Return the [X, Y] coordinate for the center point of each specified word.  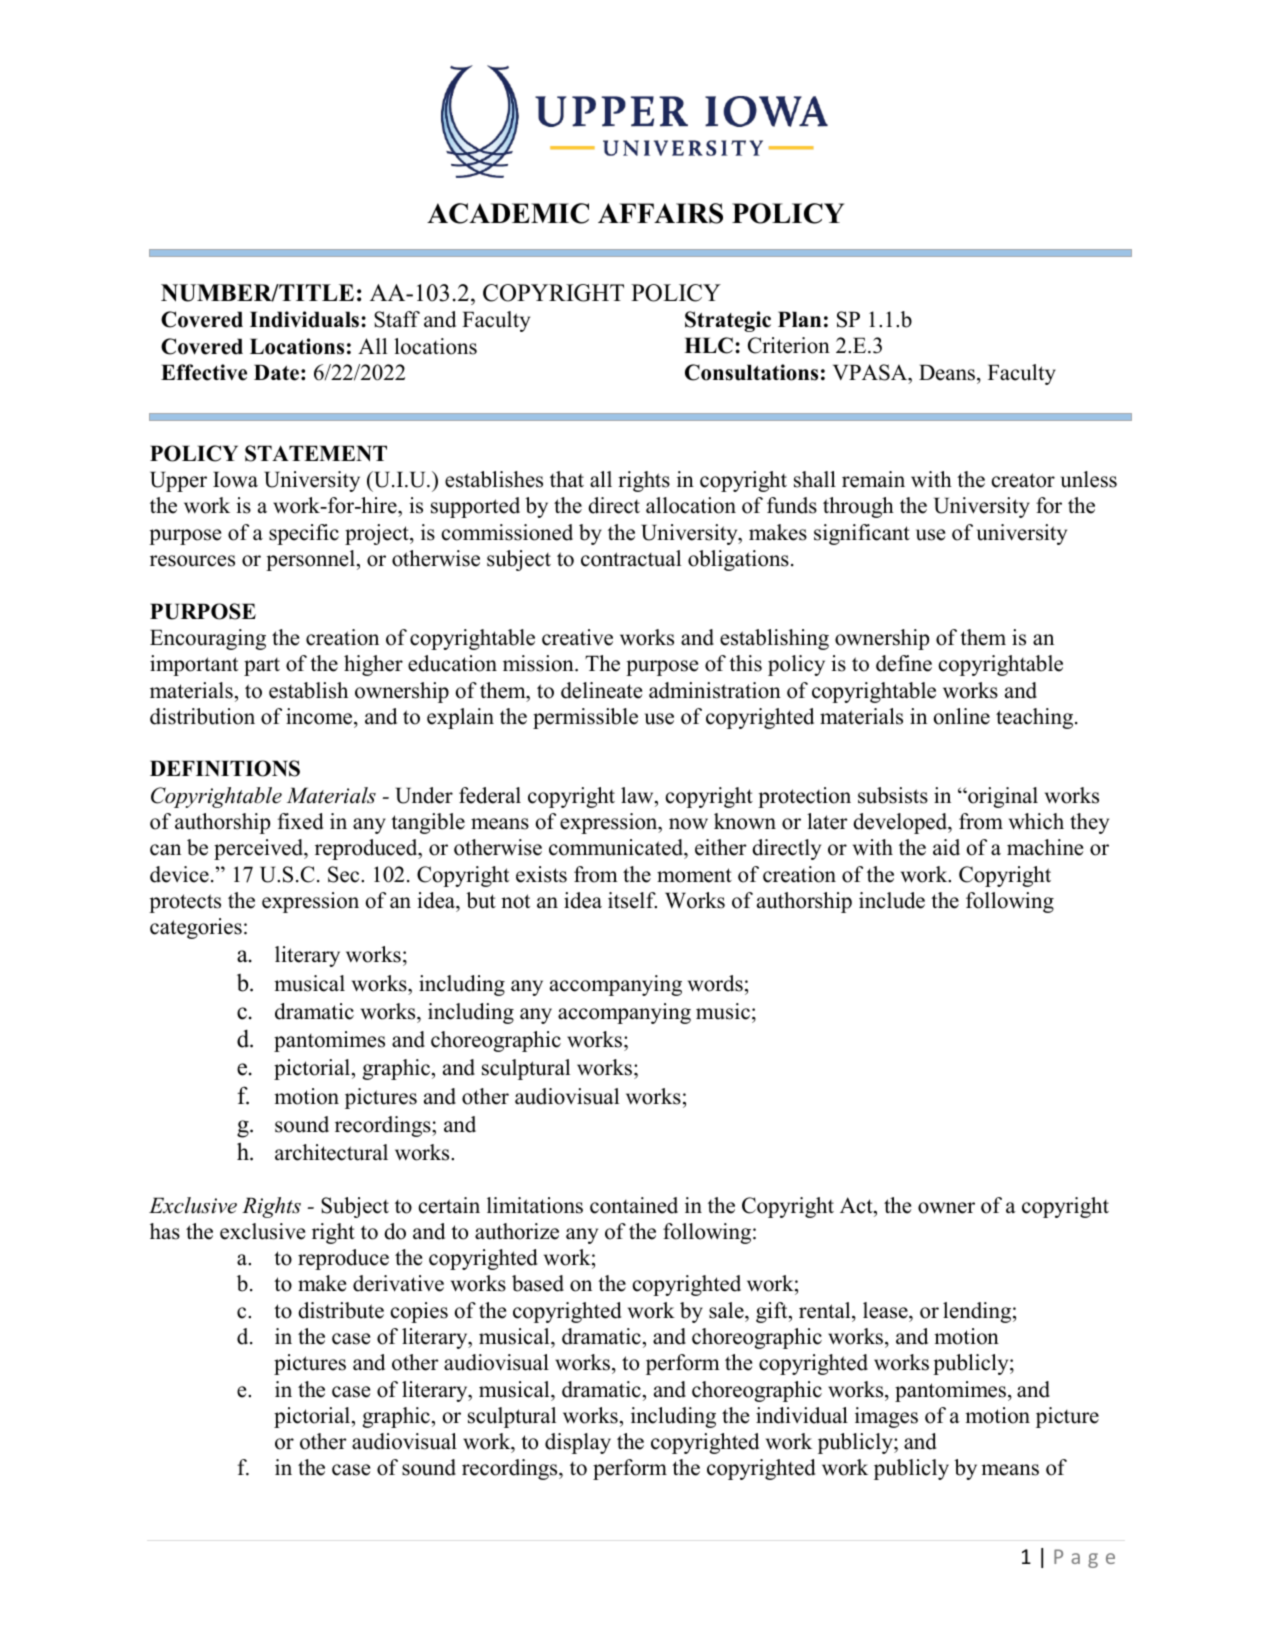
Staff [397, 319]
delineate [601, 690]
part [262, 667]
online [962, 716]
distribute [341, 1310]
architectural [331, 1152]
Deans [948, 372]
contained [634, 1205]
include [892, 900]
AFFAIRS [660, 213]
